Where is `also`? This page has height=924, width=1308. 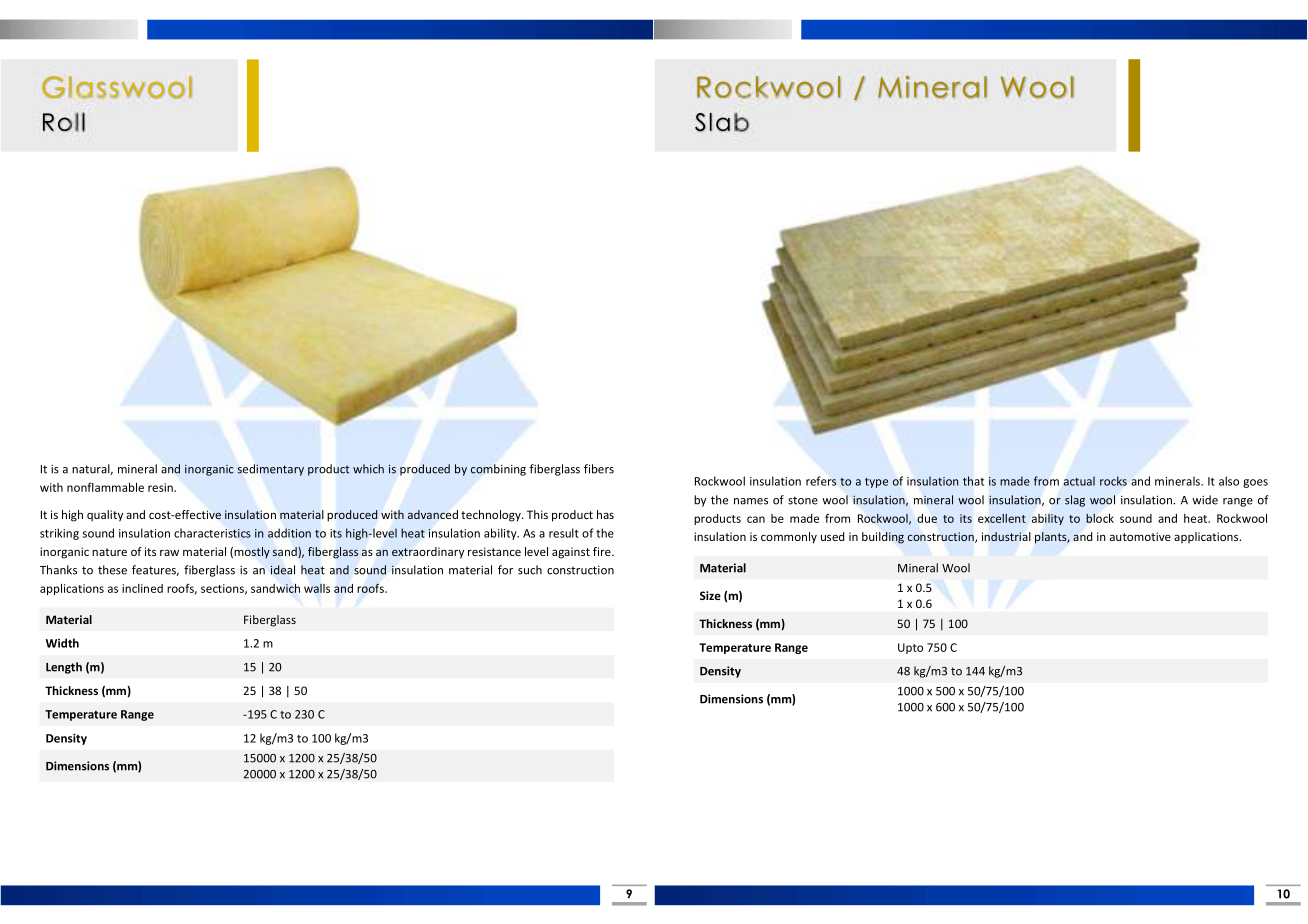
also is located at coordinates (1229, 481).
